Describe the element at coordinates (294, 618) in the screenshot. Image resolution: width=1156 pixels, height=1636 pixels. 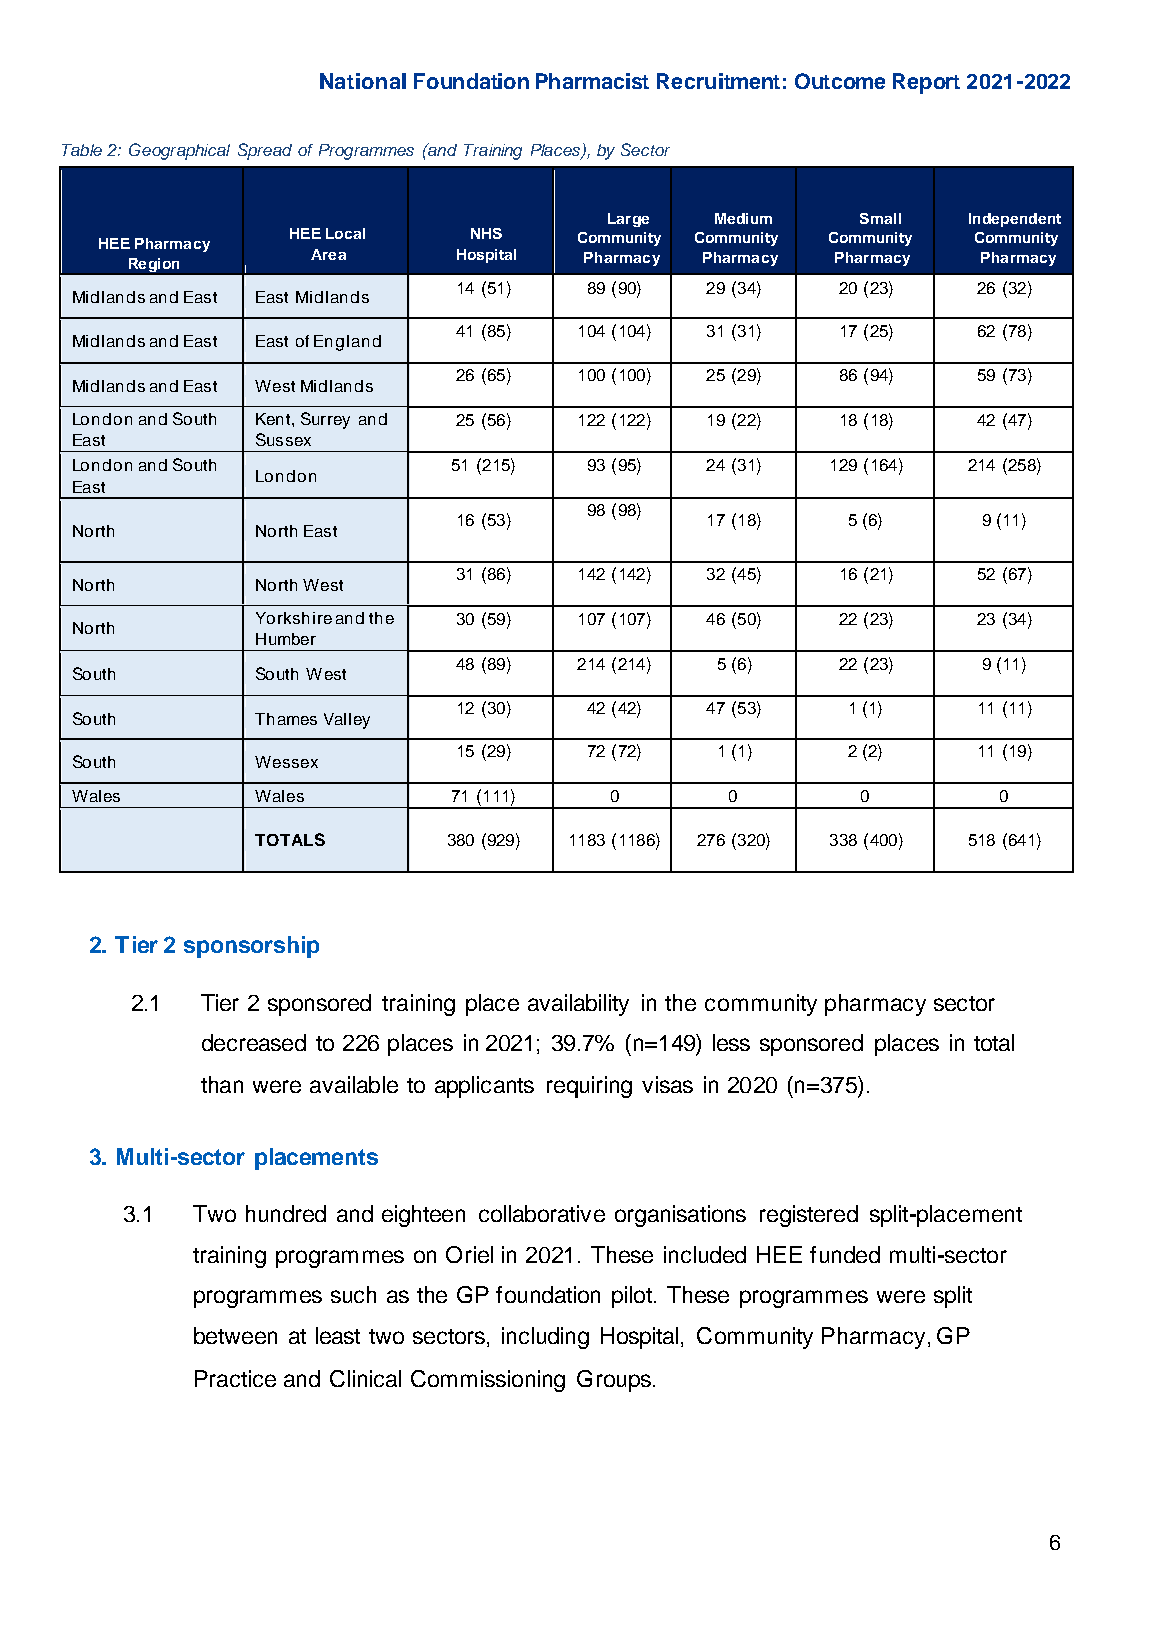
I see `Yorkshire` at that location.
